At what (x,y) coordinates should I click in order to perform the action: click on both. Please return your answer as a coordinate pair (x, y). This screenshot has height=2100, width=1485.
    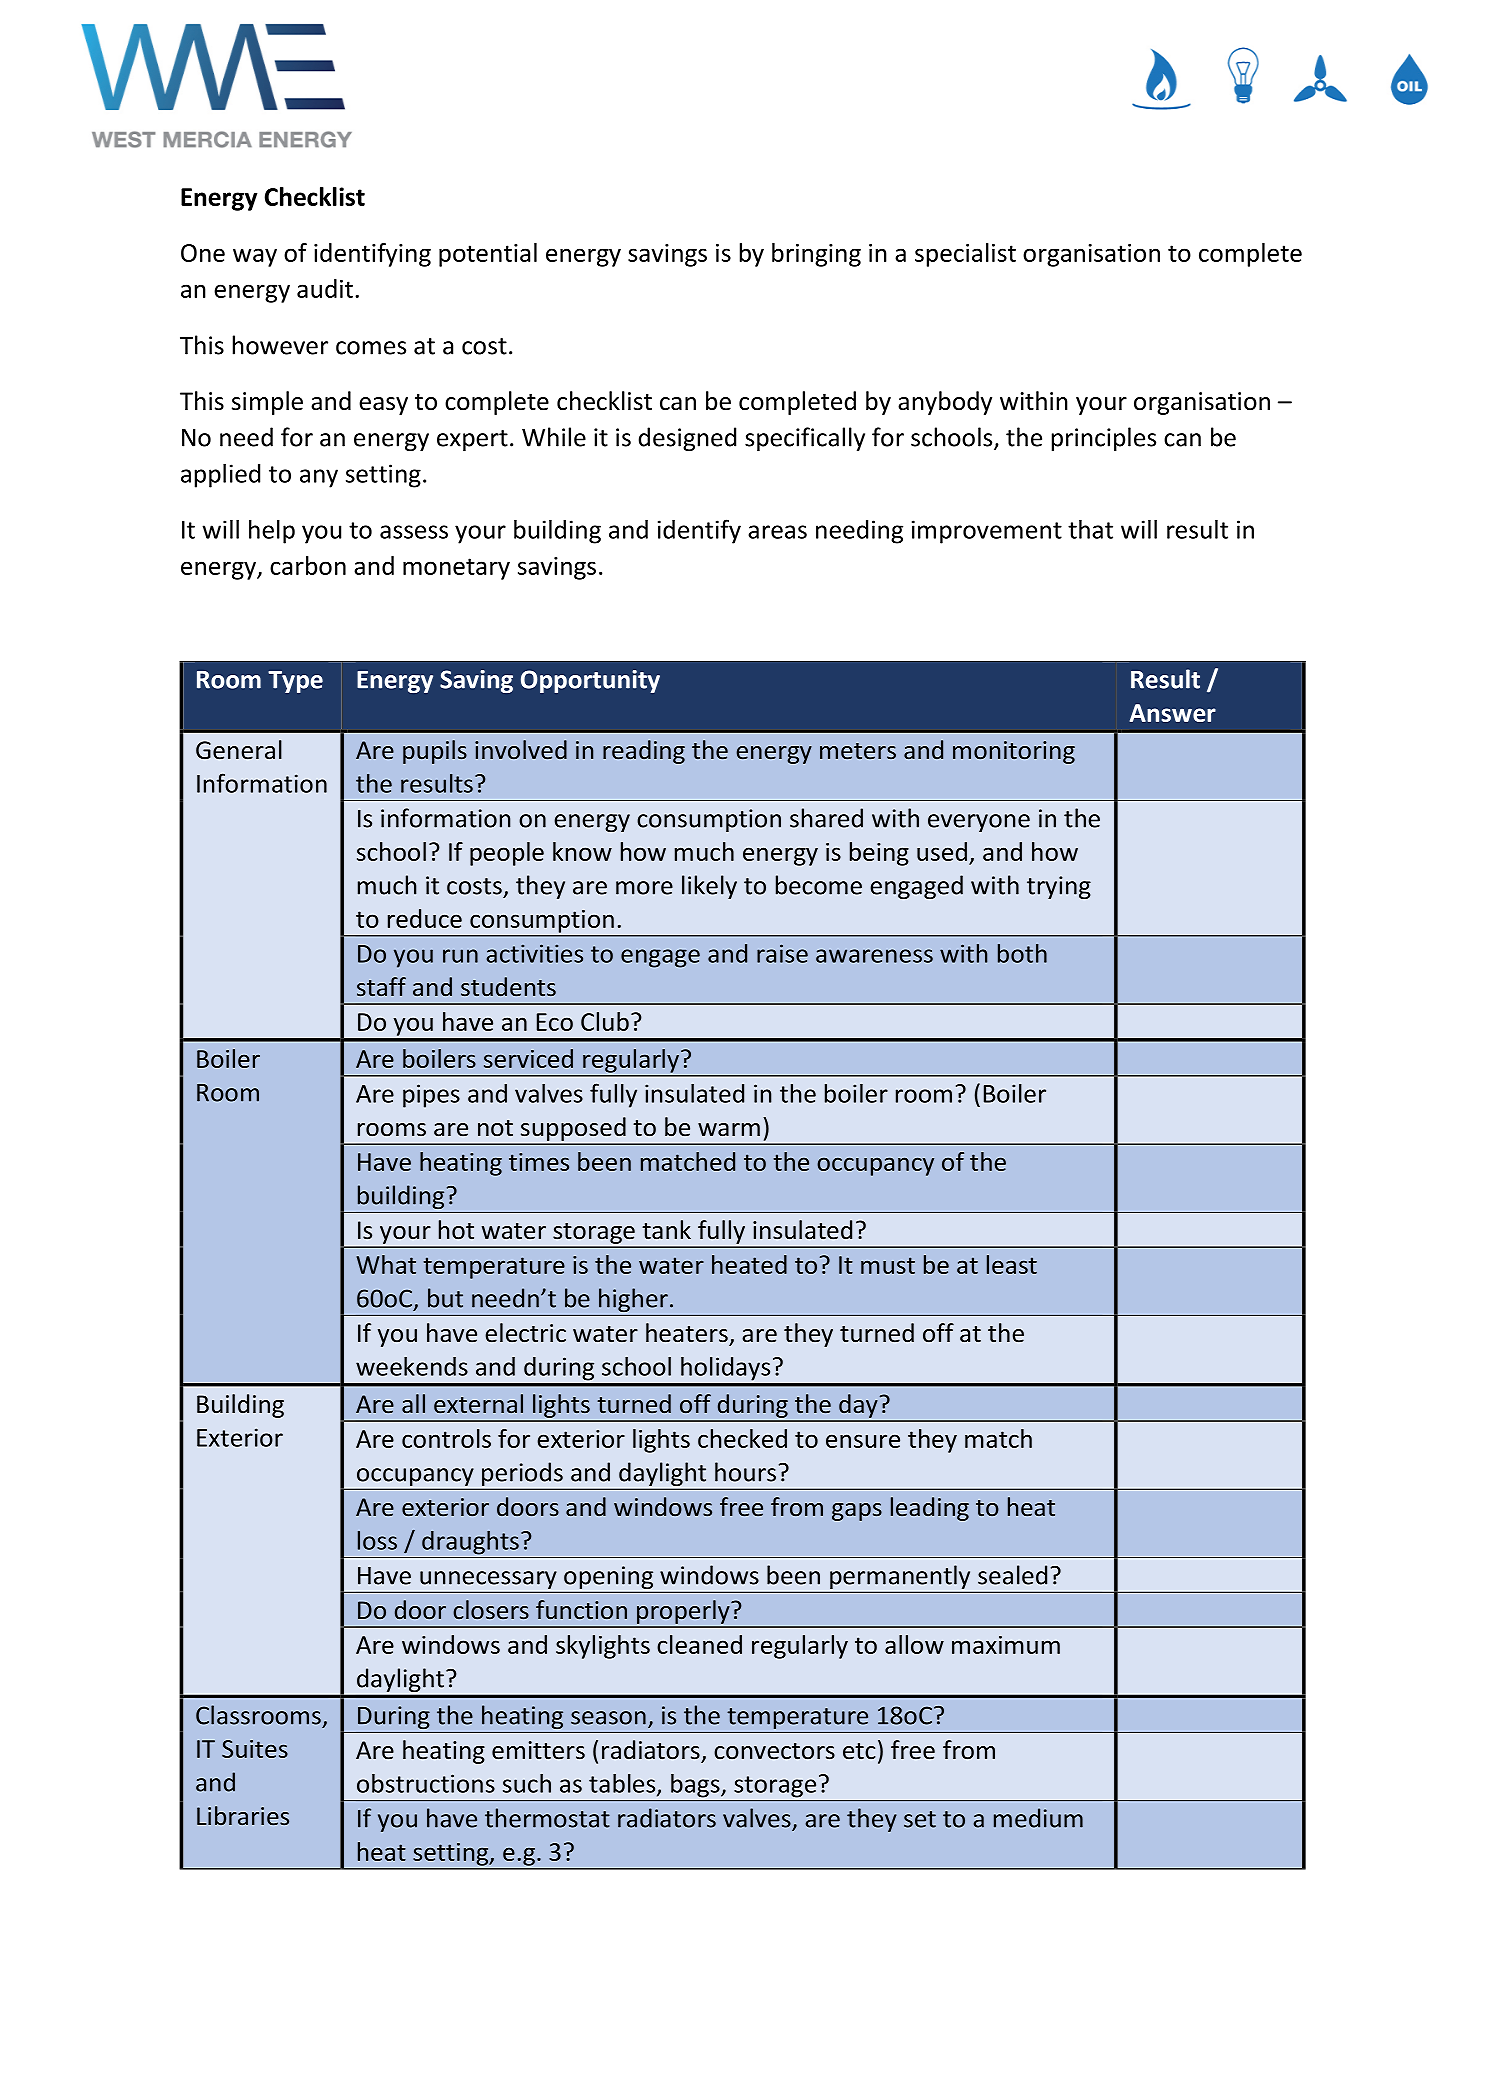
    Looking at the image, I should click on (1022, 953).
